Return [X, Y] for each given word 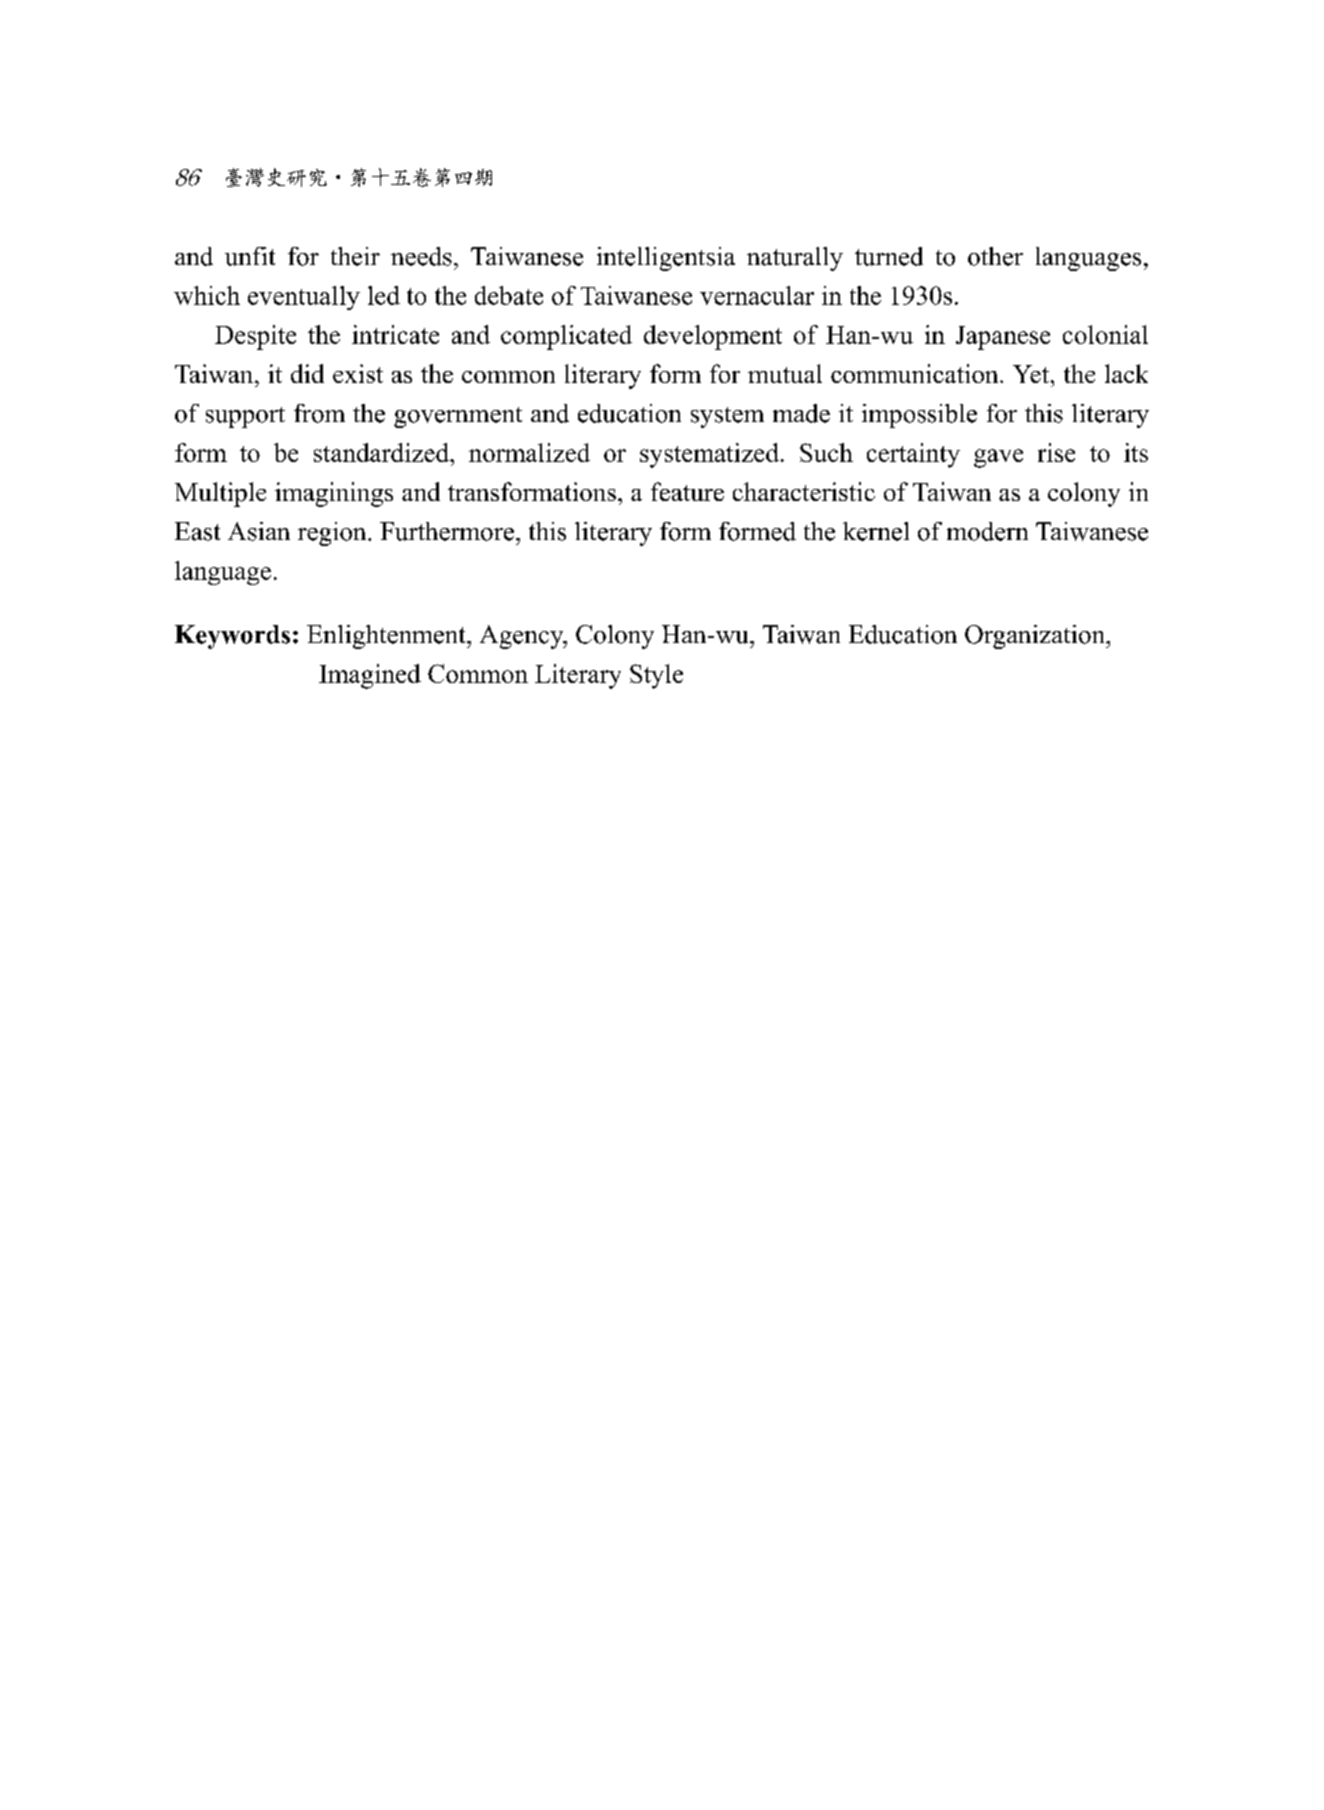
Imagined [370, 676]
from [319, 413]
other [995, 256]
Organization [1036, 637]
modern [987, 531]
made [801, 413]
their [355, 256]
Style [656, 676]
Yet [1031, 374]
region [333, 534]
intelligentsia [666, 259]
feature [687, 491]
